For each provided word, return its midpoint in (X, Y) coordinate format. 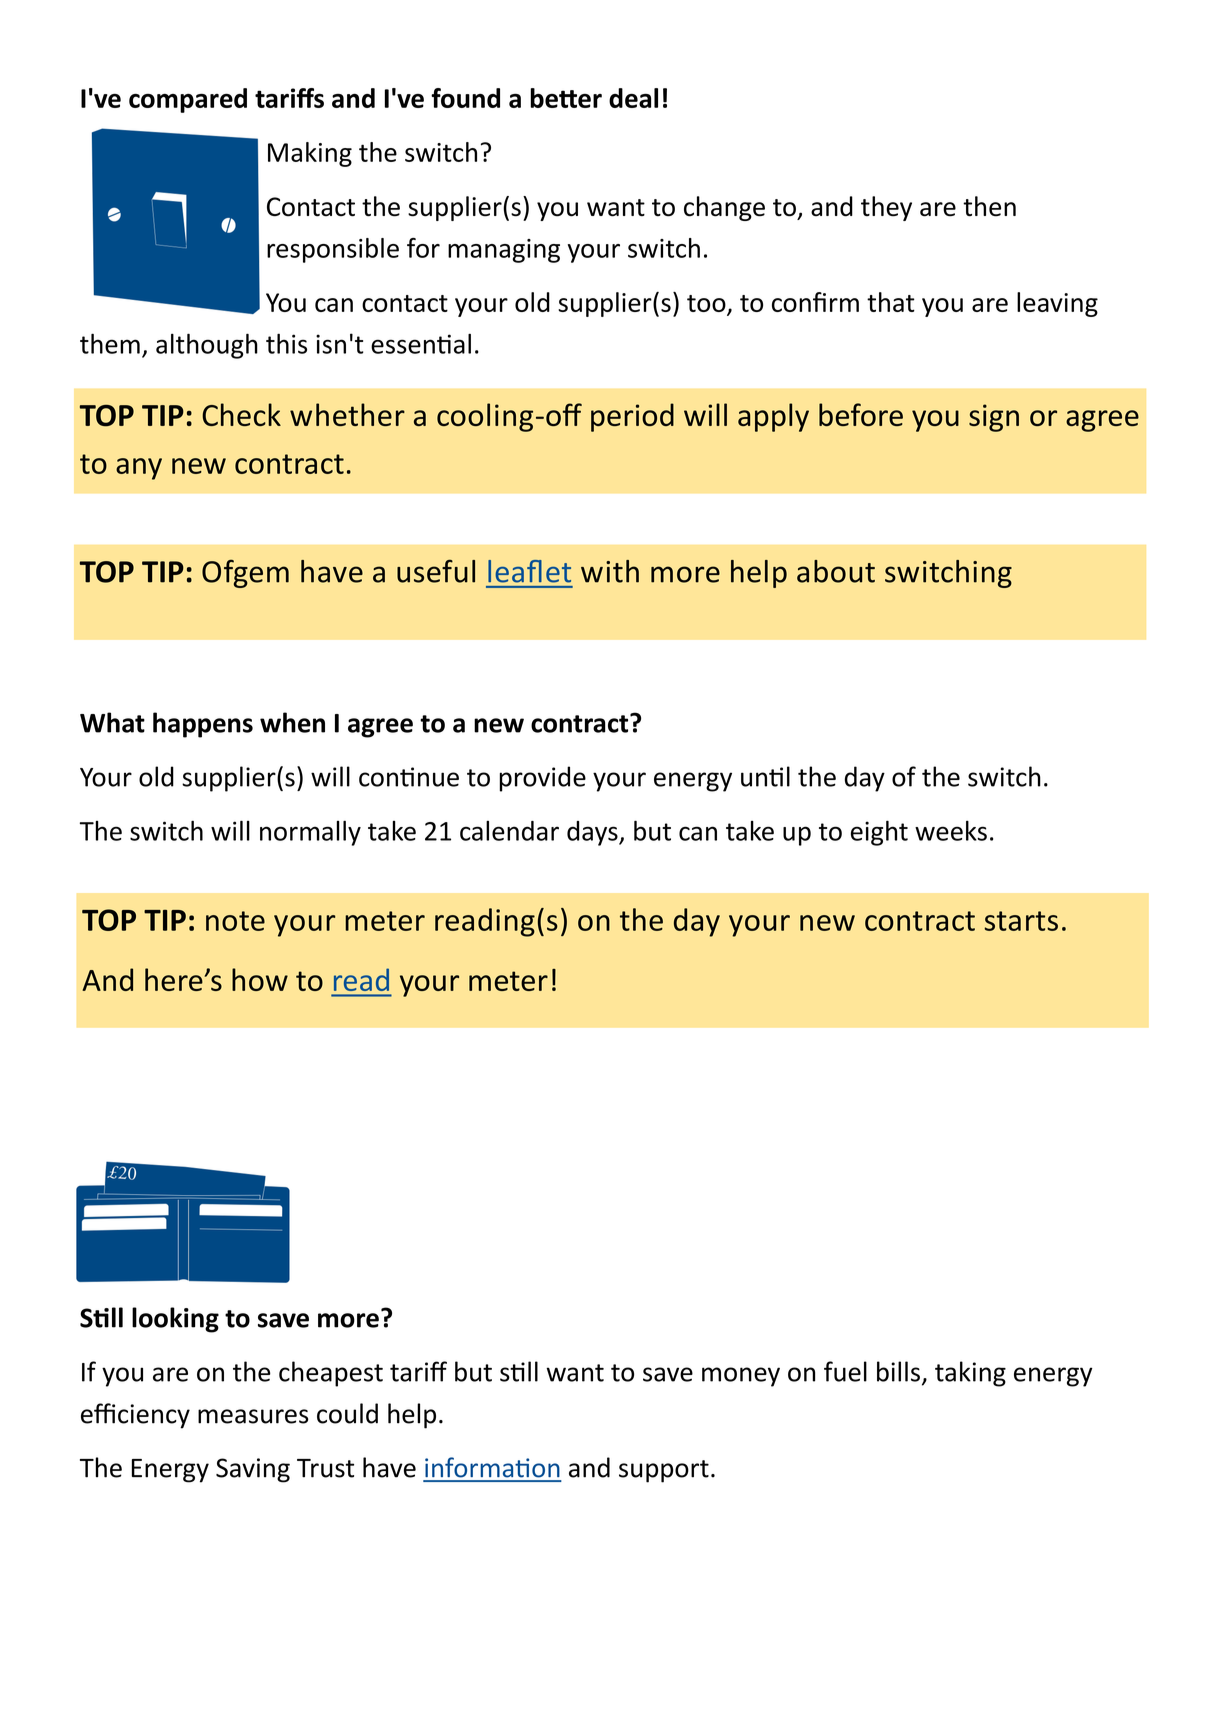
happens (203, 725)
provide (543, 779)
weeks (951, 831)
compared (188, 100)
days (593, 833)
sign (994, 418)
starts (1021, 921)
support (664, 1471)
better (566, 98)
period (632, 417)
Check (241, 414)
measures (253, 1416)
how (260, 979)
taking (970, 1374)
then (989, 206)
